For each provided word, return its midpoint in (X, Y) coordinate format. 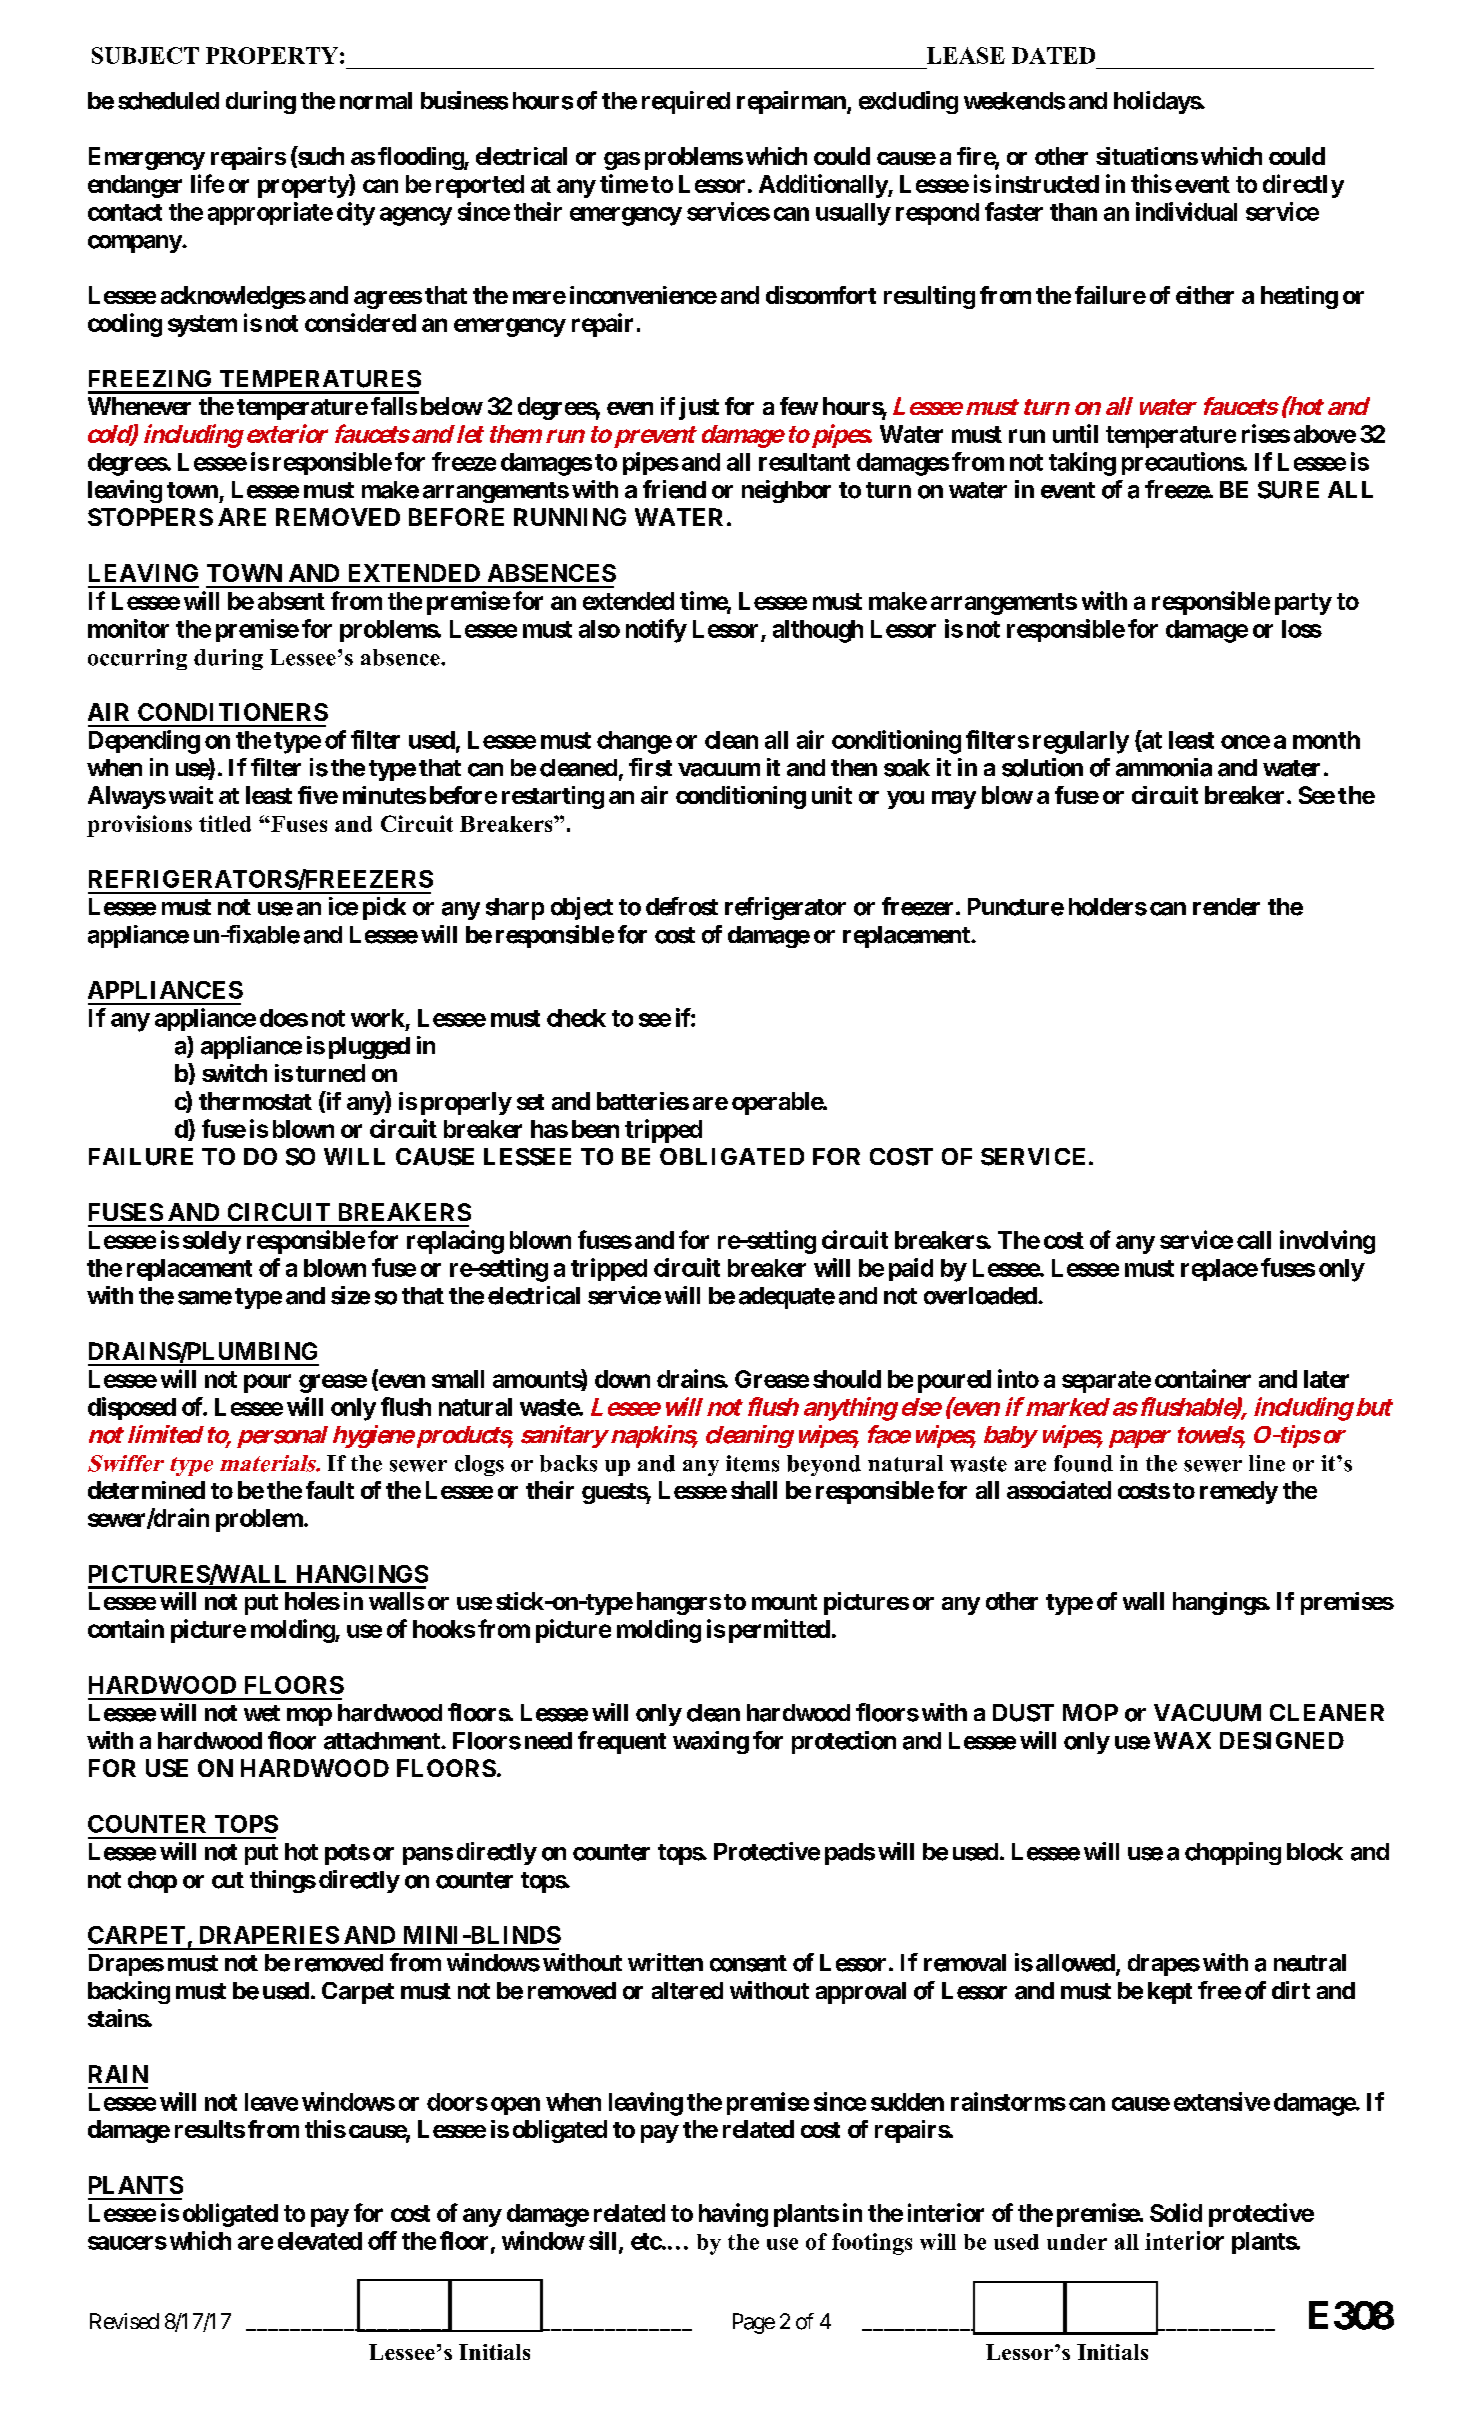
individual (1186, 211)
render (1226, 907)
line (1267, 1463)
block (1315, 1852)
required (686, 102)
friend (674, 489)
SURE (1288, 490)
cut (228, 1880)
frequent (622, 1742)
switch (234, 1073)
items (752, 1463)
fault (330, 1490)
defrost (682, 906)
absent (291, 601)
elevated (320, 2241)
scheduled (168, 101)
